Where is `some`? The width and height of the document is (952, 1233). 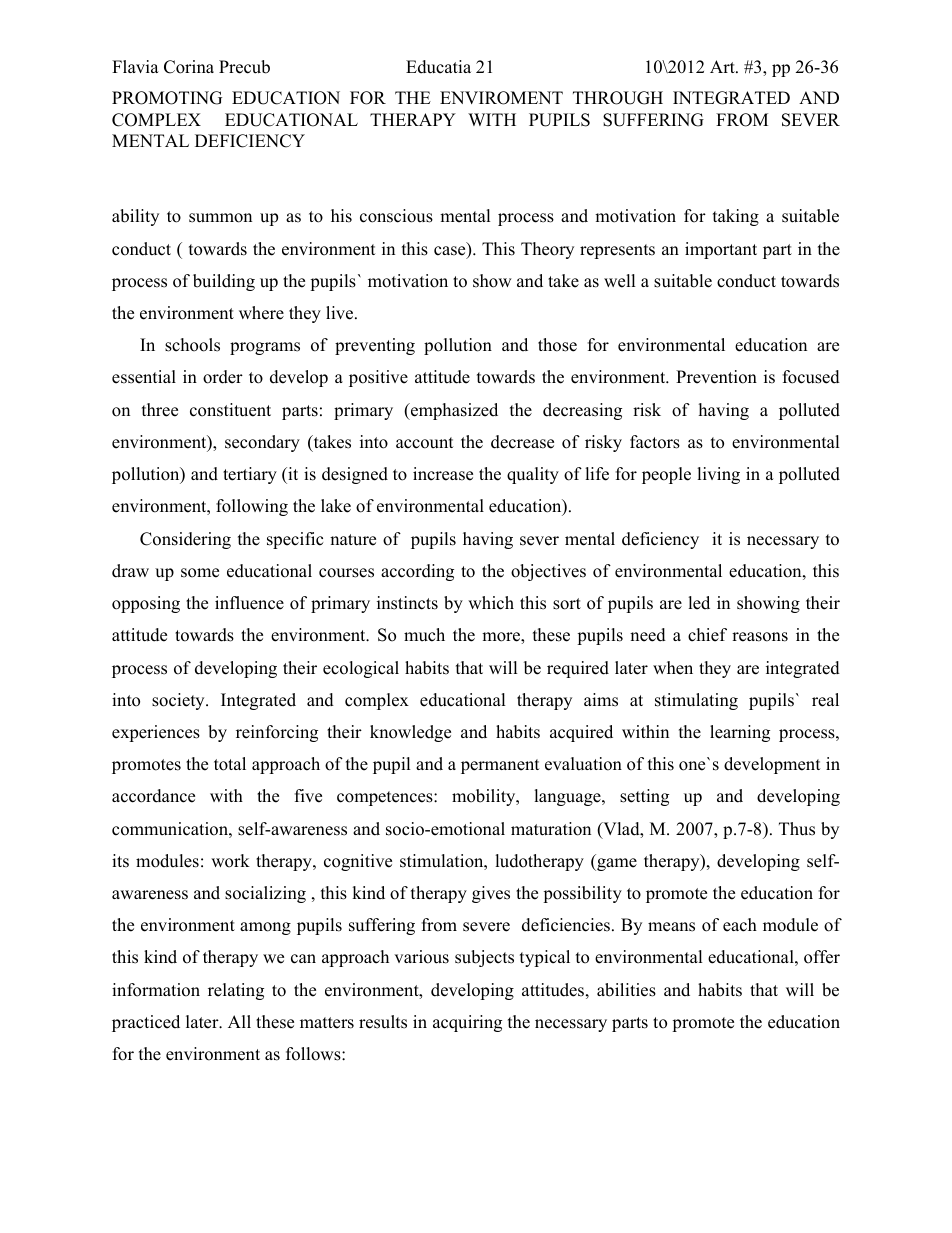
some is located at coordinates (200, 573).
